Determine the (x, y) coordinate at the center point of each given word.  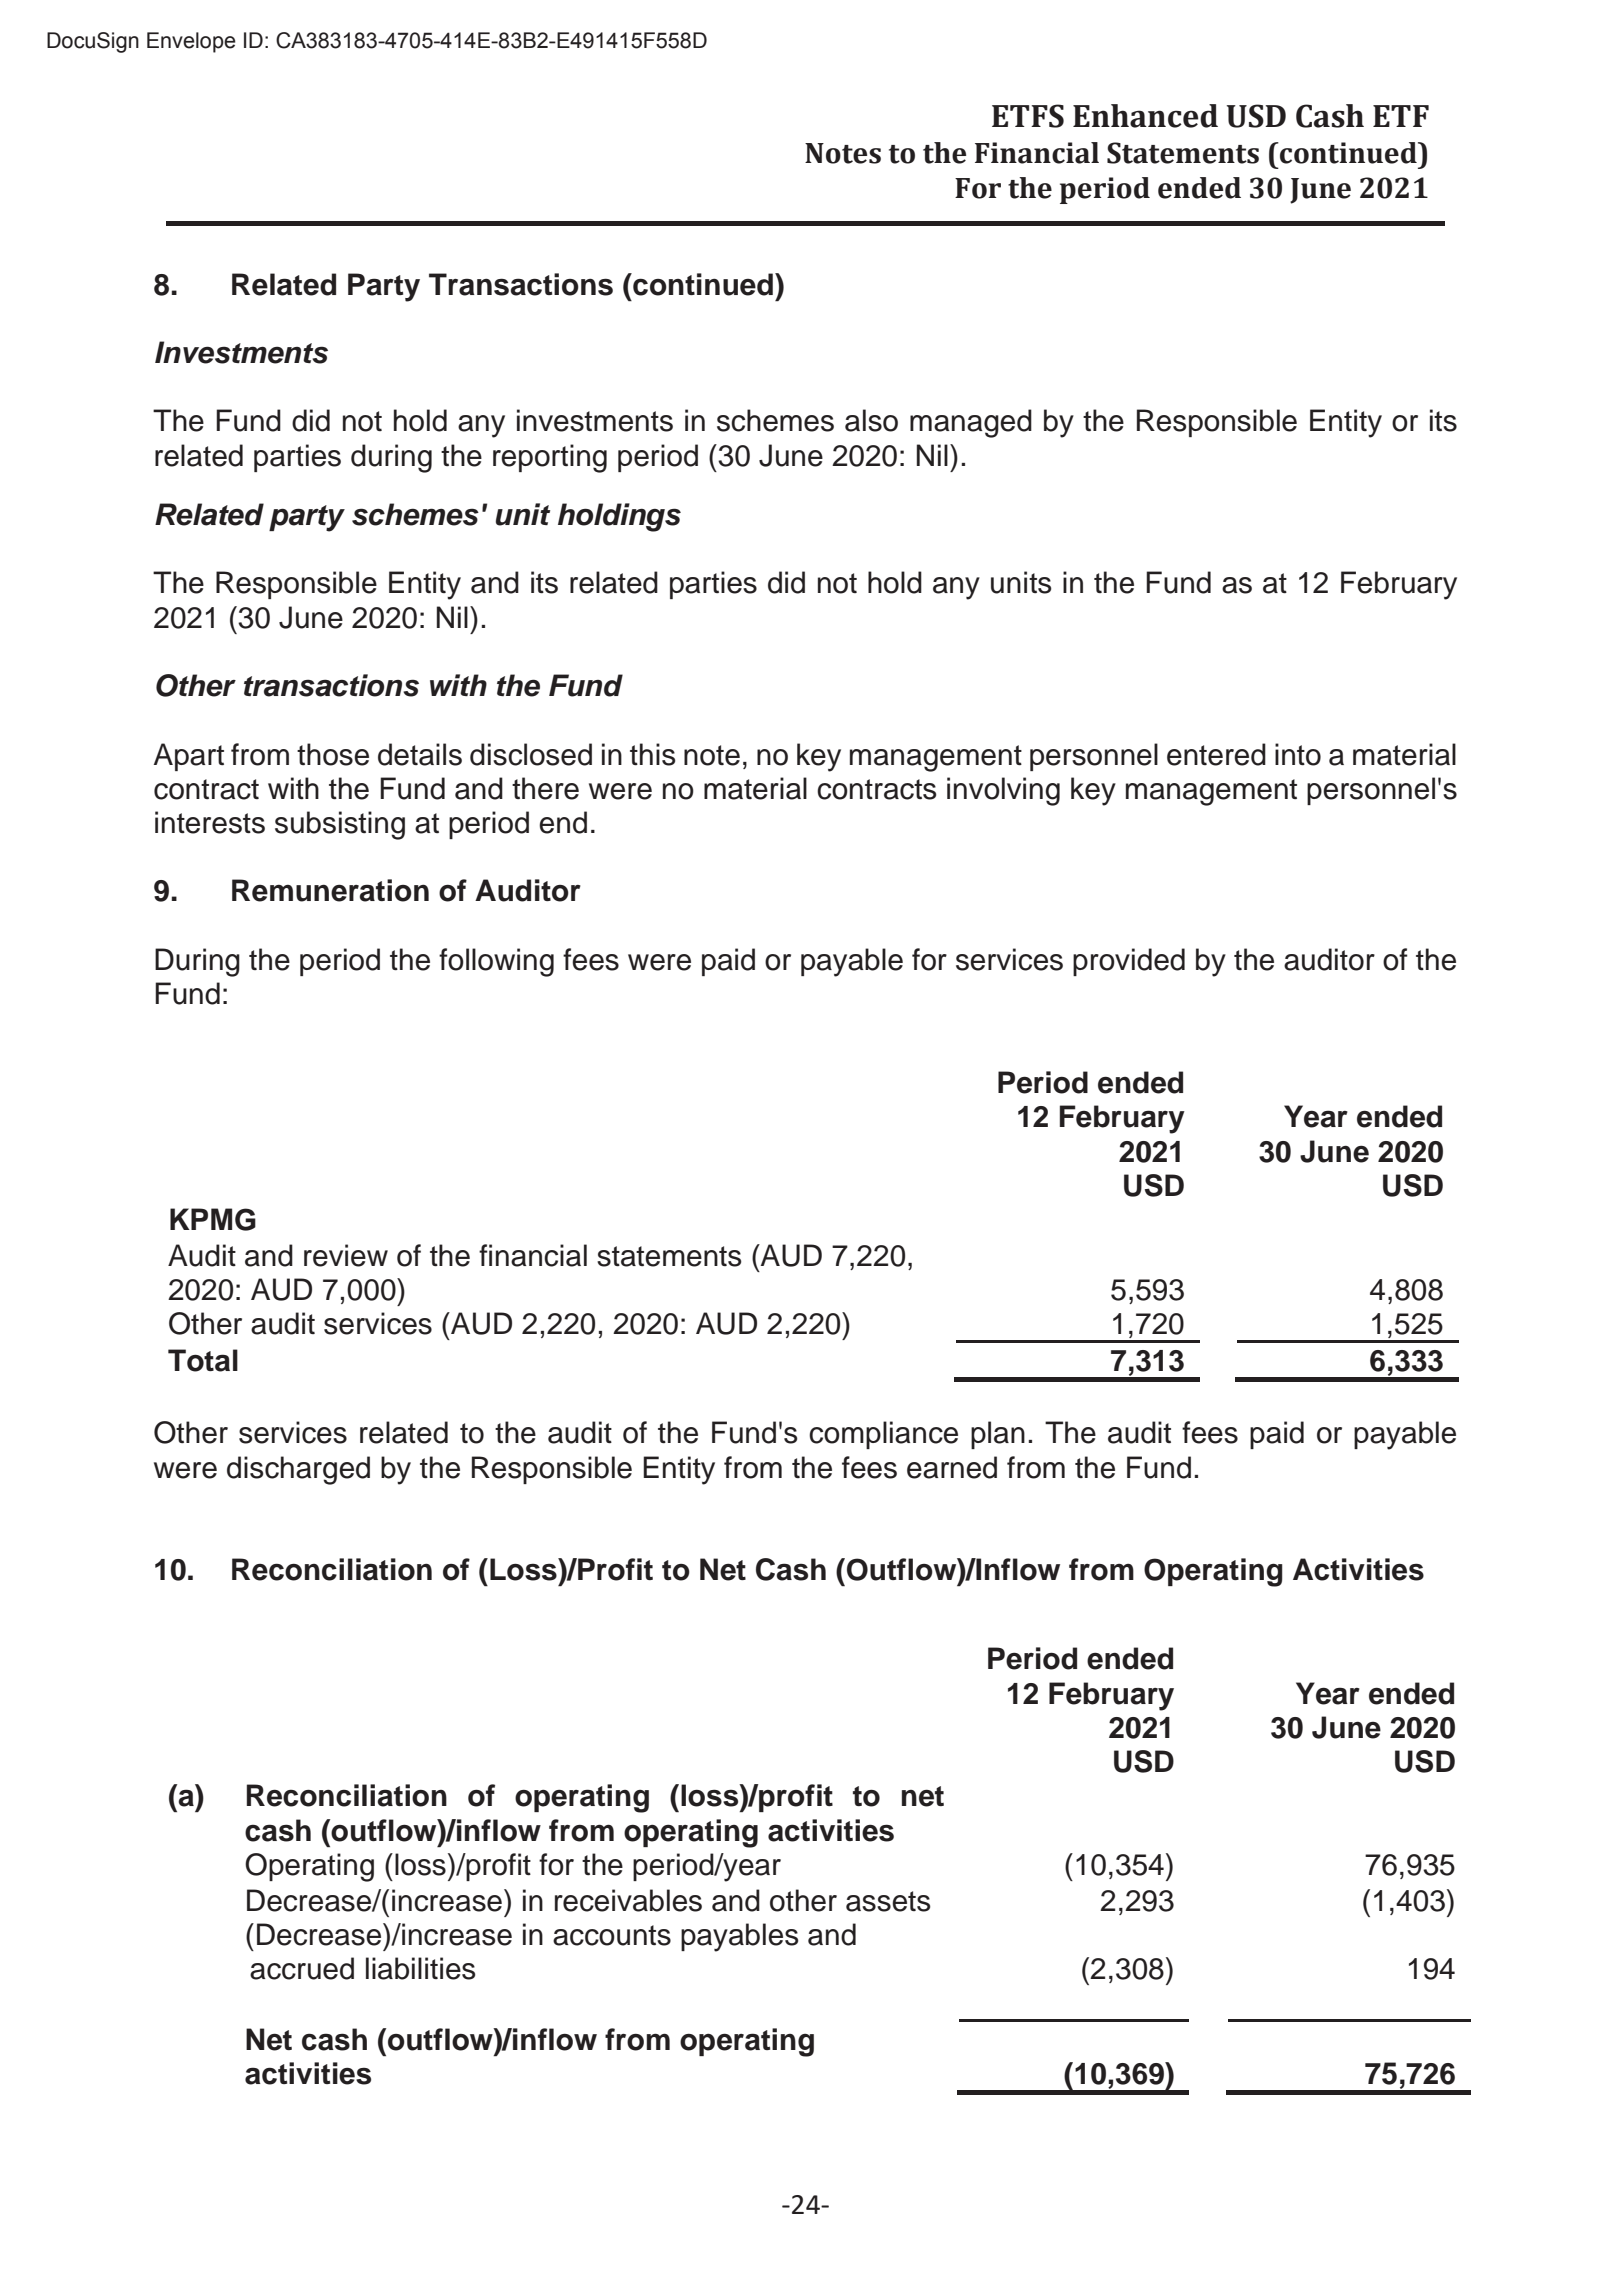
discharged (298, 1470)
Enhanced (1145, 116)
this (653, 754)
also (871, 420)
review (346, 1255)
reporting (550, 458)
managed (971, 423)
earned (952, 1467)
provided (1129, 962)
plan (998, 1435)
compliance (883, 1435)
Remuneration (330, 890)
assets (888, 1901)
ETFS (1028, 116)
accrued (302, 1968)
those (333, 754)
